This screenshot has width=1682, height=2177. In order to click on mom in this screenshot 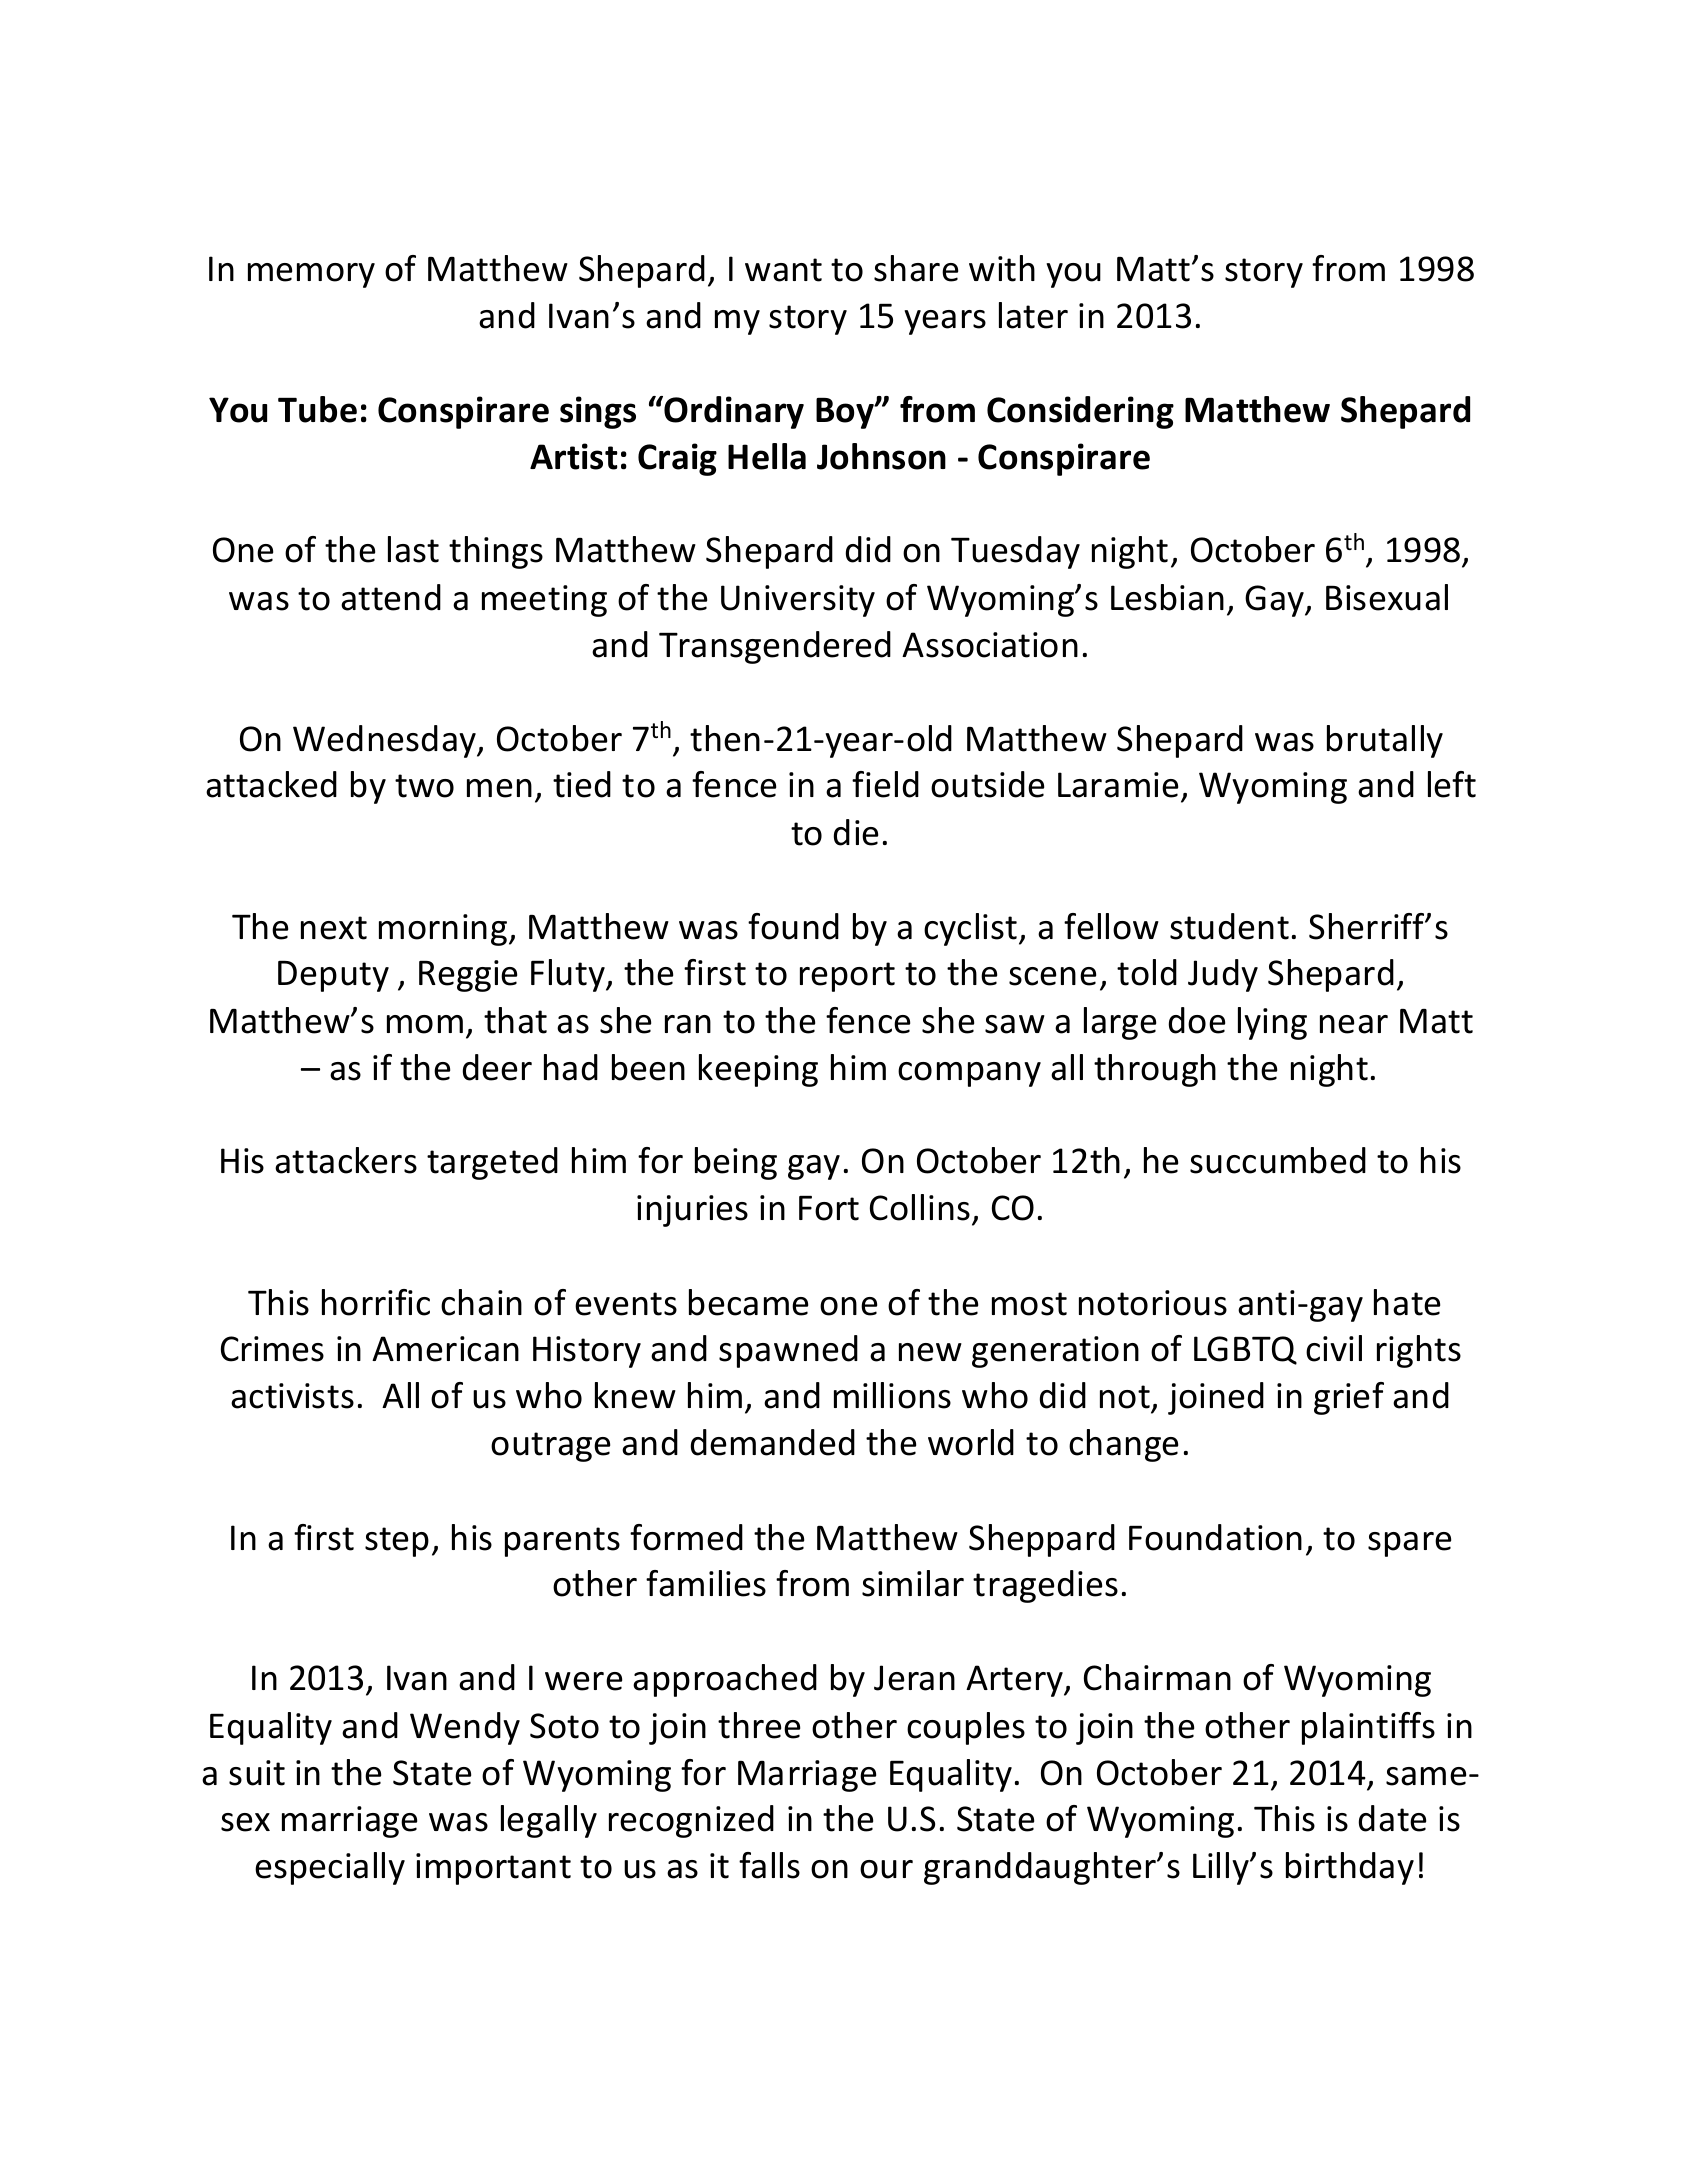, I will do `click(425, 1024)`.
